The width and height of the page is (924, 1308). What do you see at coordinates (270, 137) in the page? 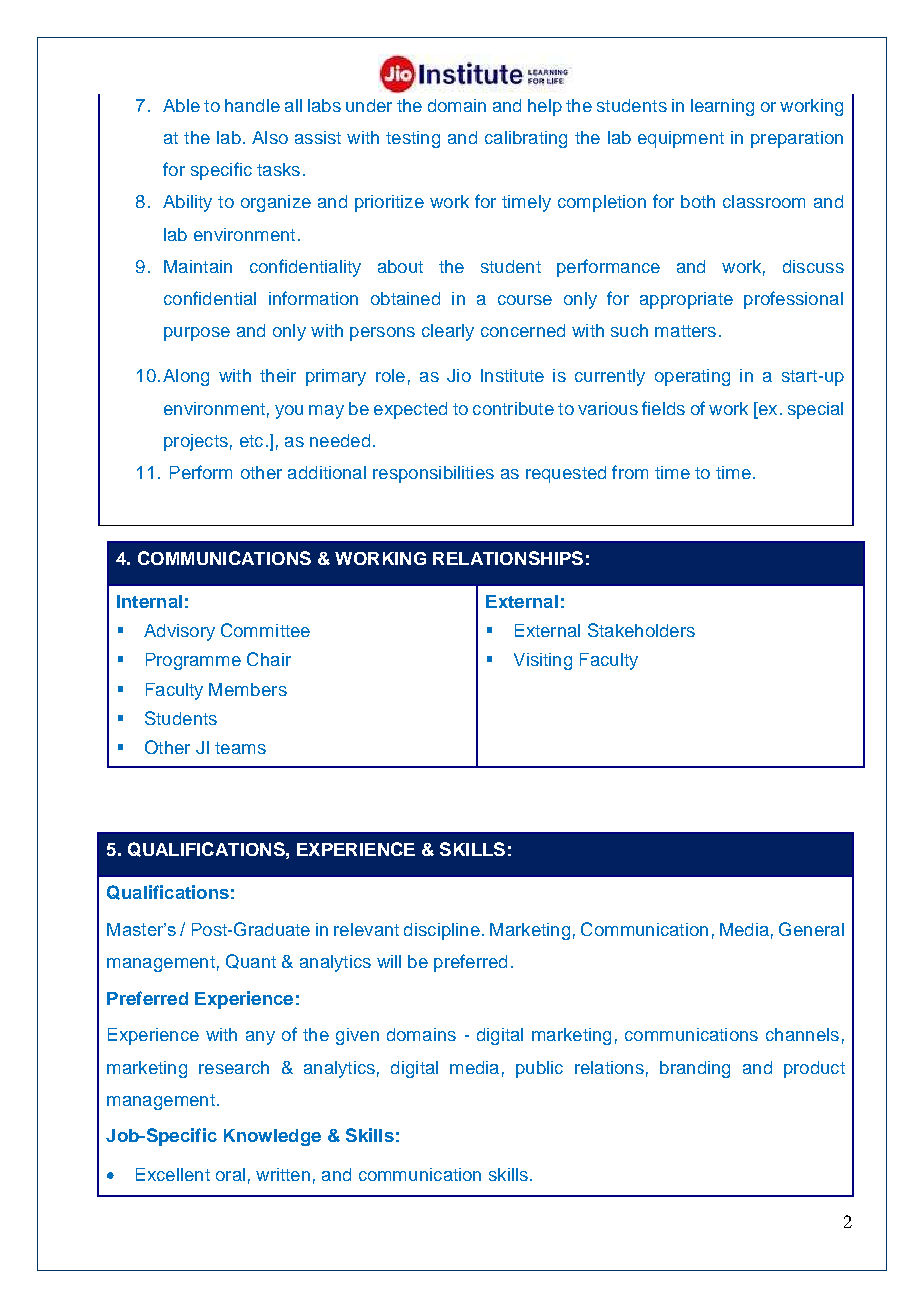
I see `Also` at bounding box center [270, 137].
